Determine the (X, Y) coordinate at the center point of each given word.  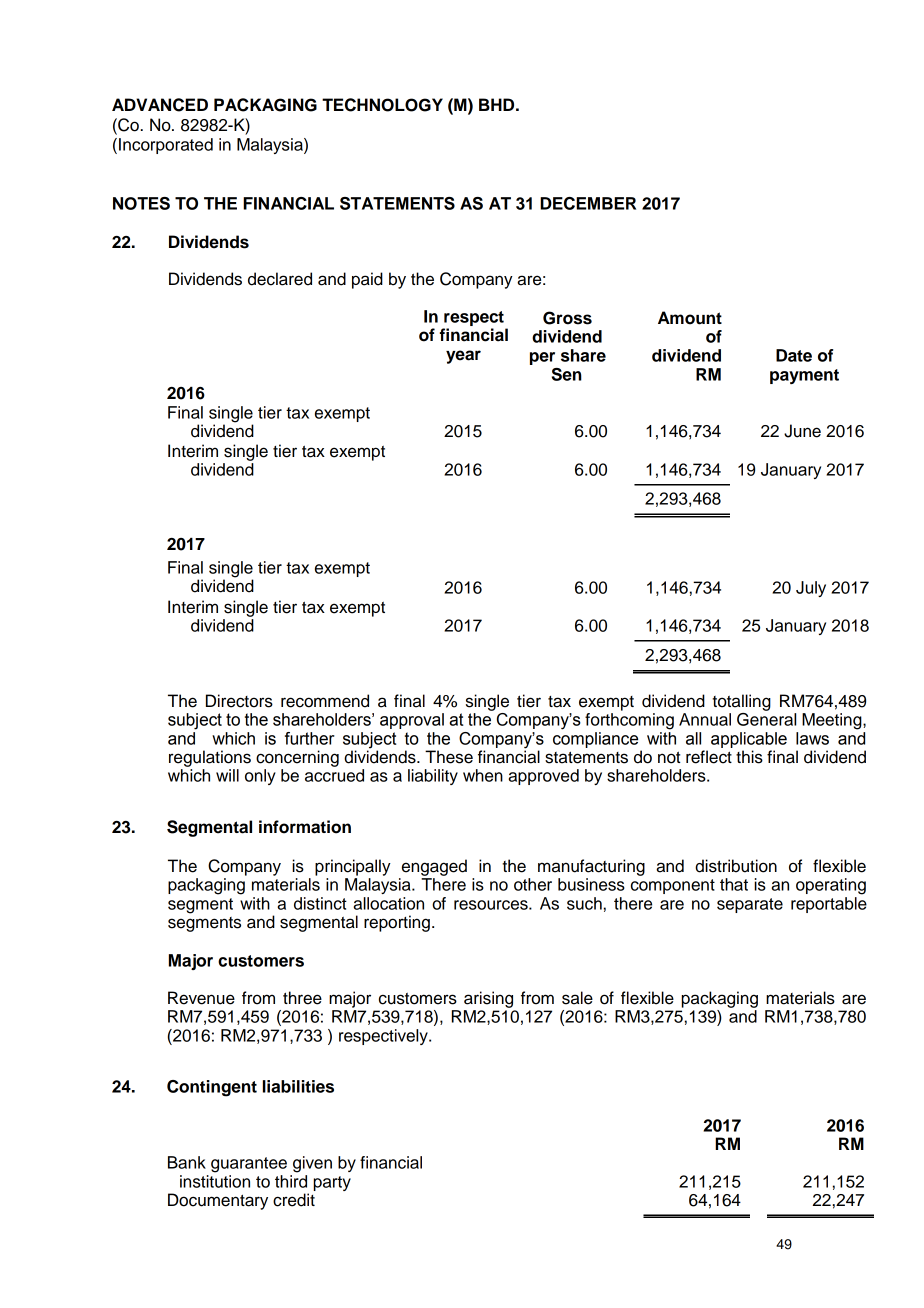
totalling (741, 702)
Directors (239, 701)
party (332, 1183)
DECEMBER (588, 203)
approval (412, 721)
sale (577, 998)
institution (215, 1181)
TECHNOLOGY (382, 105)
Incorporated (166, 146)
